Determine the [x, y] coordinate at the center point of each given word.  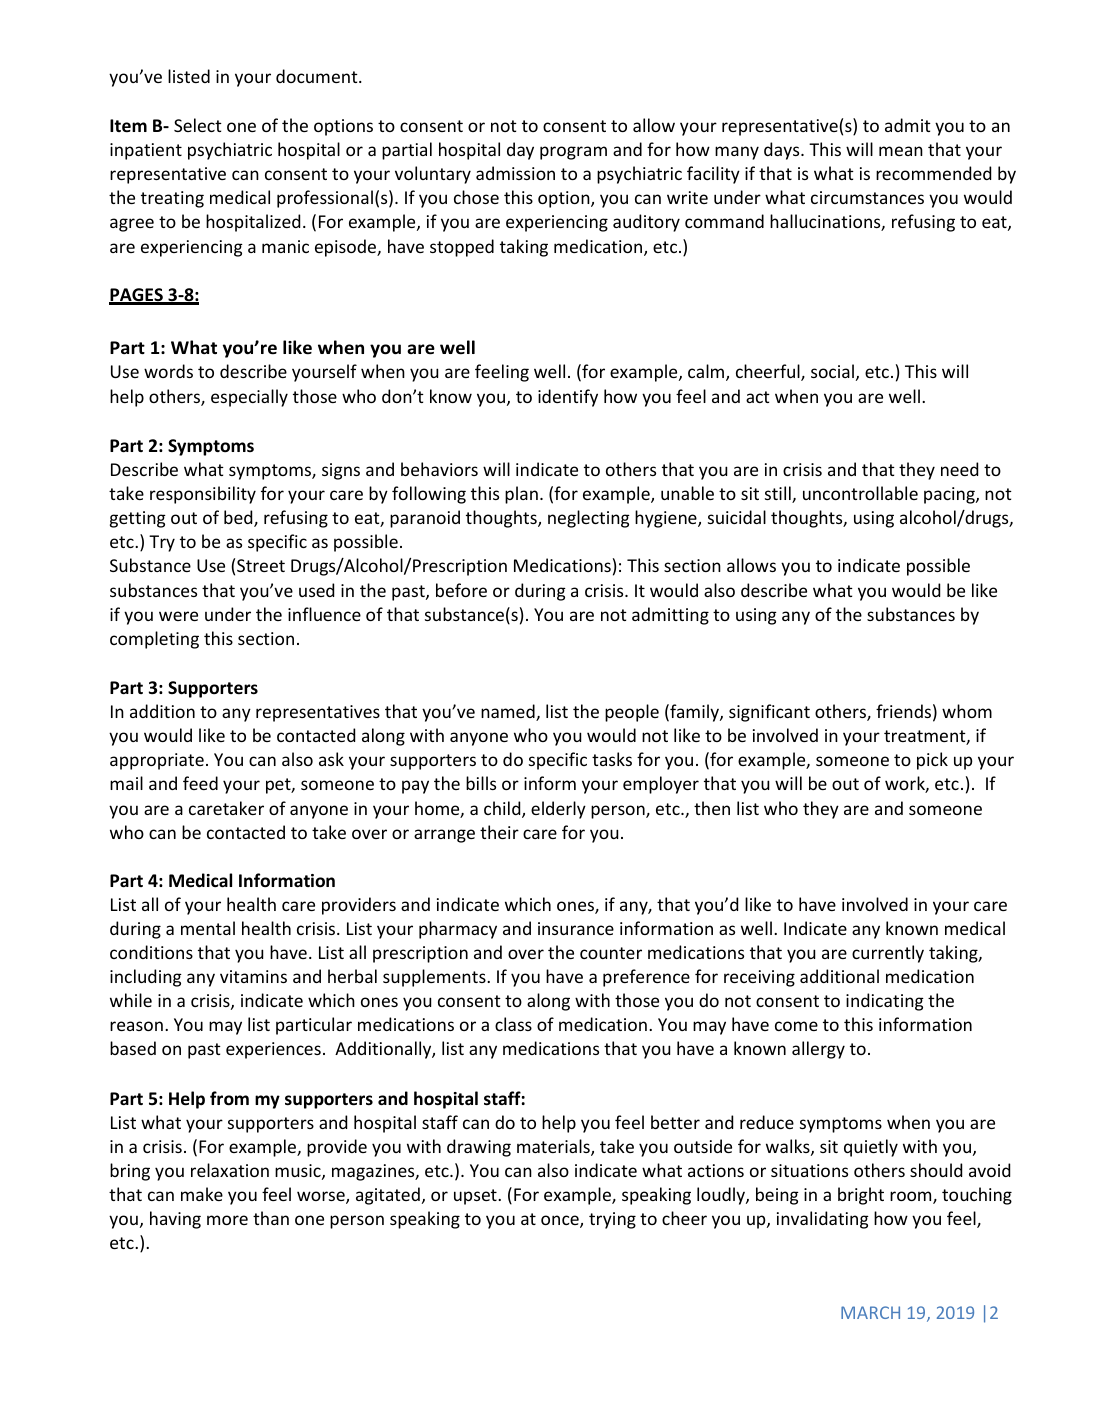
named [509, 712]
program [573, 153]
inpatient [146, 151]
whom [967, 711]
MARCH [870, 1312]
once [561, 1221]
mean [901, 151]
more [227, 1220]
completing [154, 640]
